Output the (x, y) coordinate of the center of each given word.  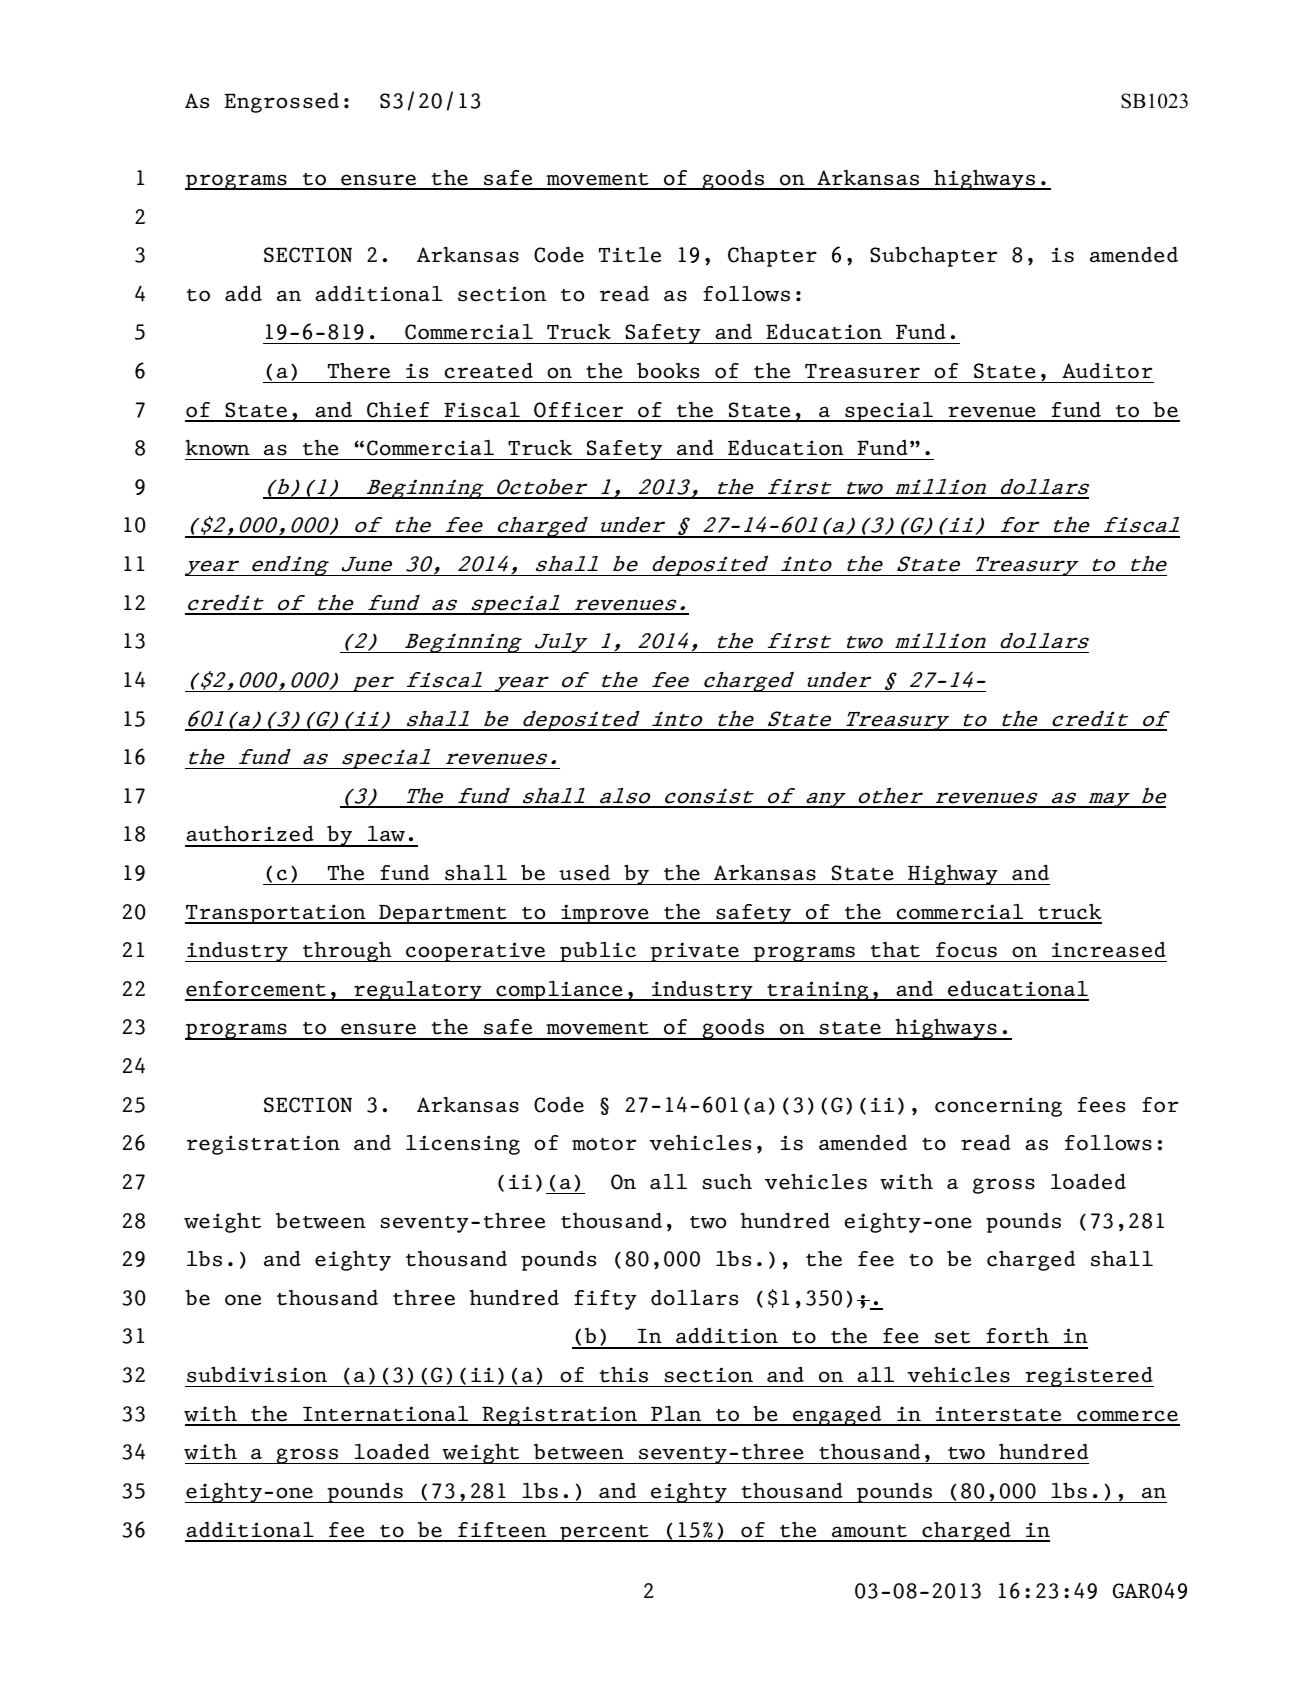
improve (605, 914)
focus (966, 950)
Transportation (276, 914)
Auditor (1107, 371)
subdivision (257, 1374)
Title (630, 254)
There (359, 371)
